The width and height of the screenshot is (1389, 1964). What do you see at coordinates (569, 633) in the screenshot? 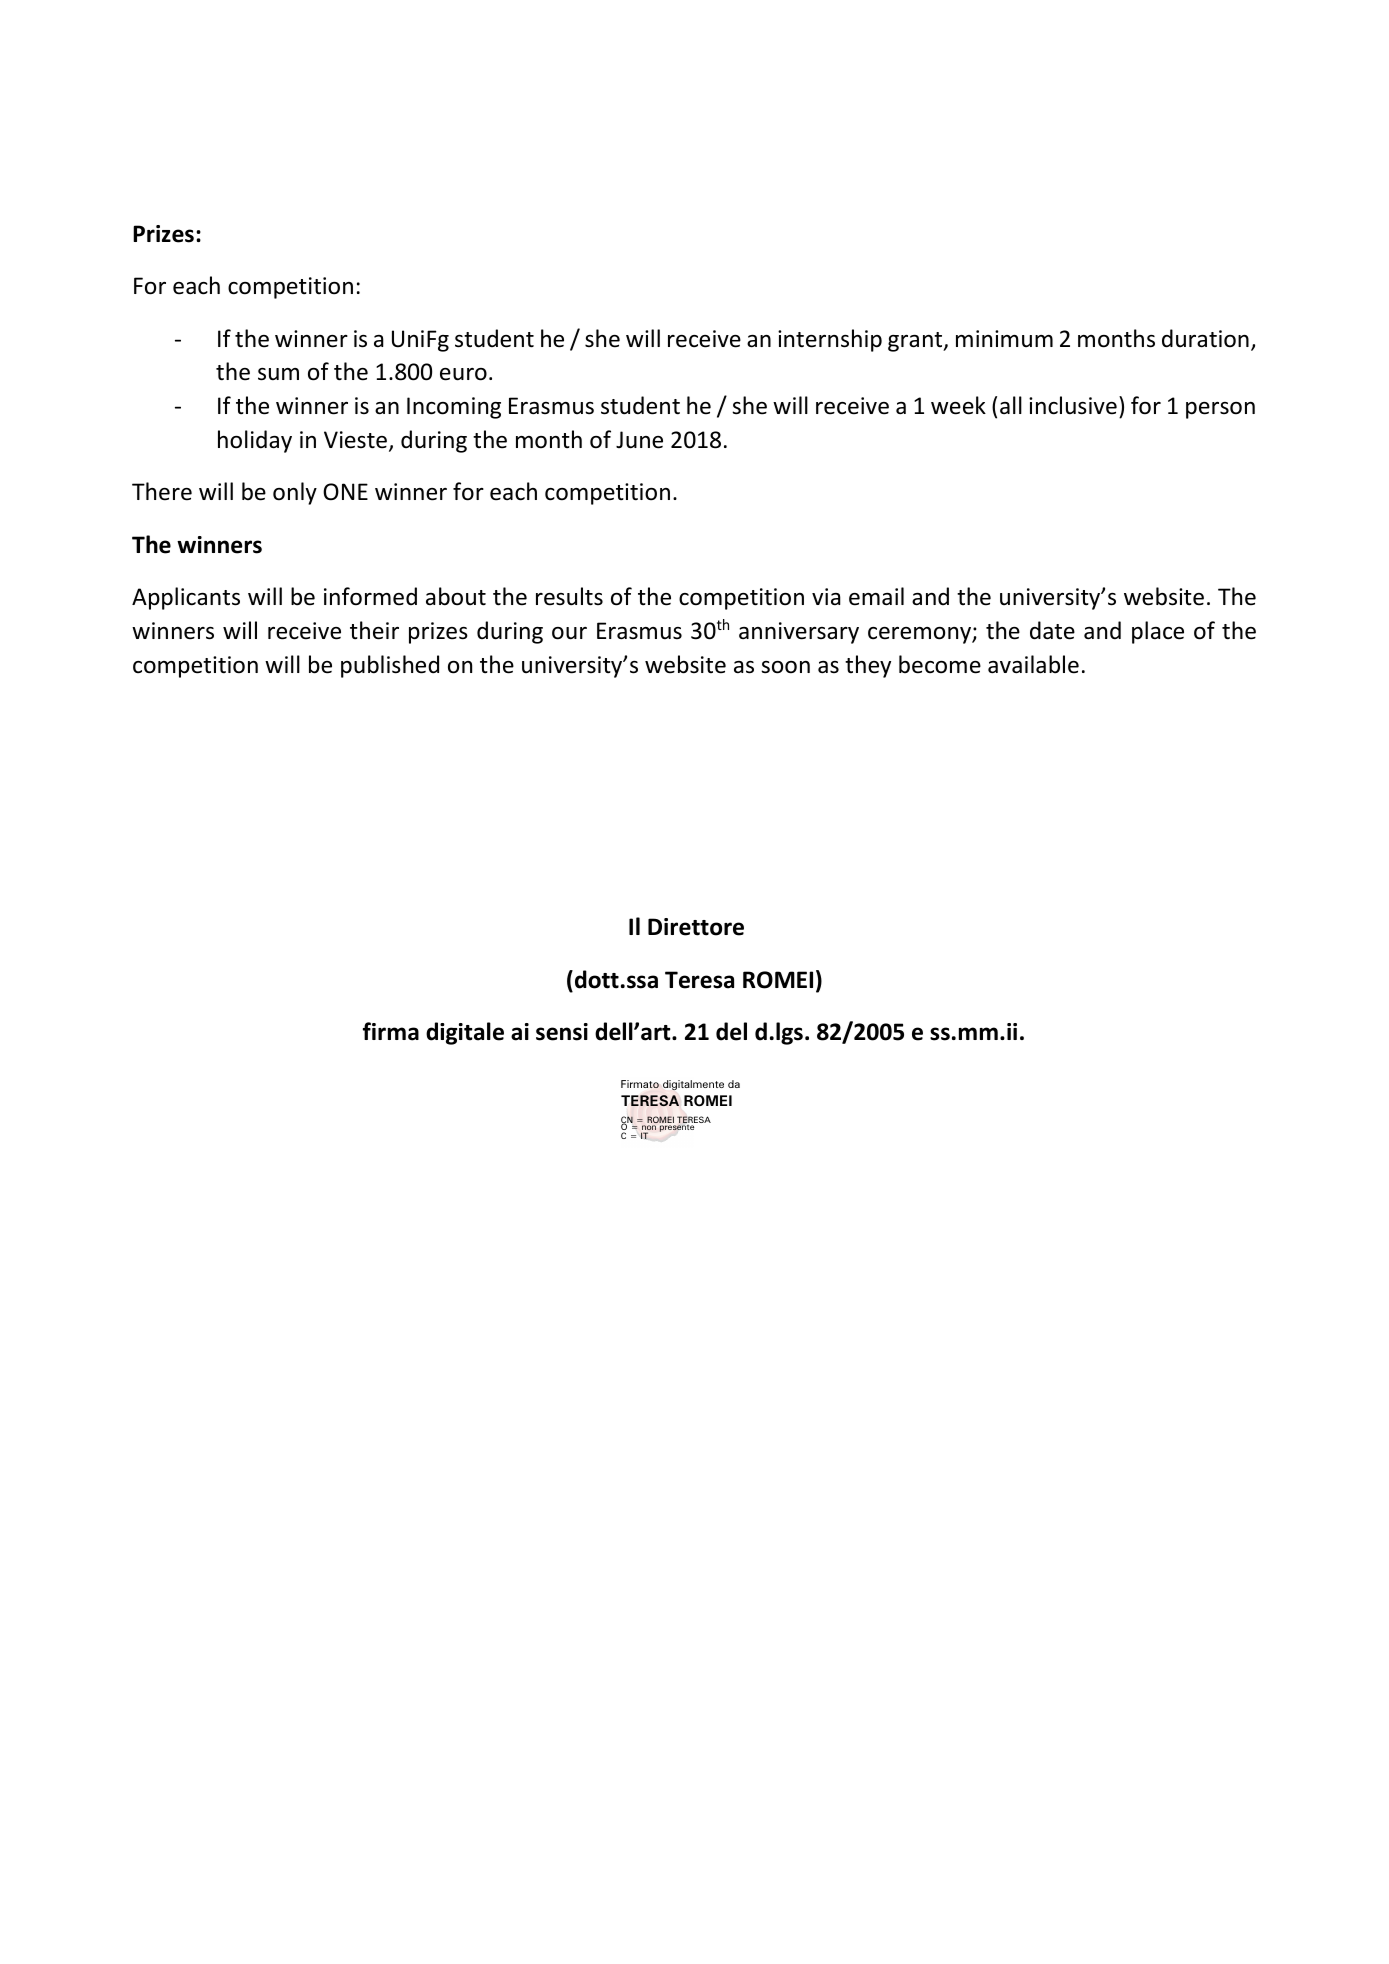
I see `our` at bounding box center [569, 633].
